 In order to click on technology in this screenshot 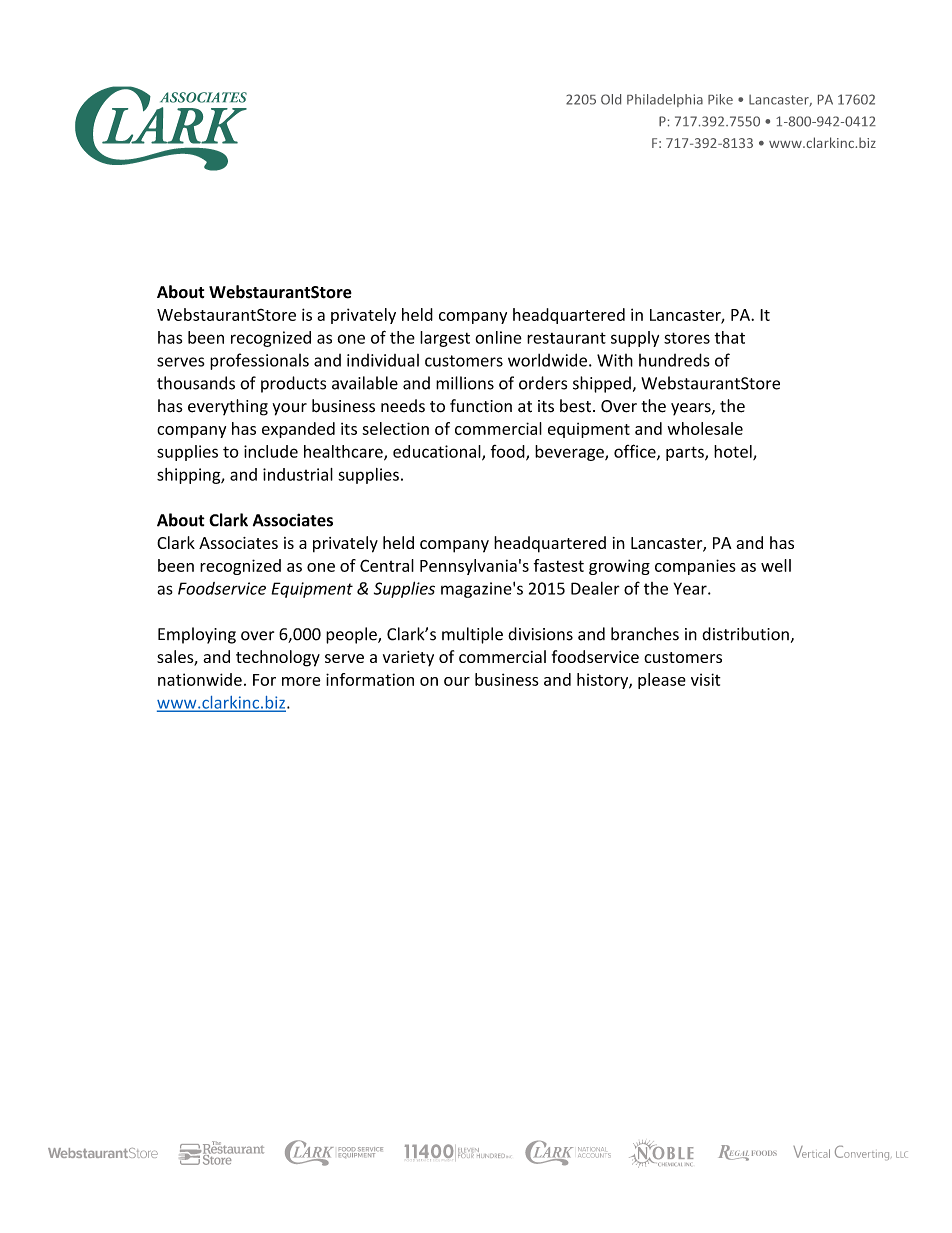, I will do `click(278, 658)`.
